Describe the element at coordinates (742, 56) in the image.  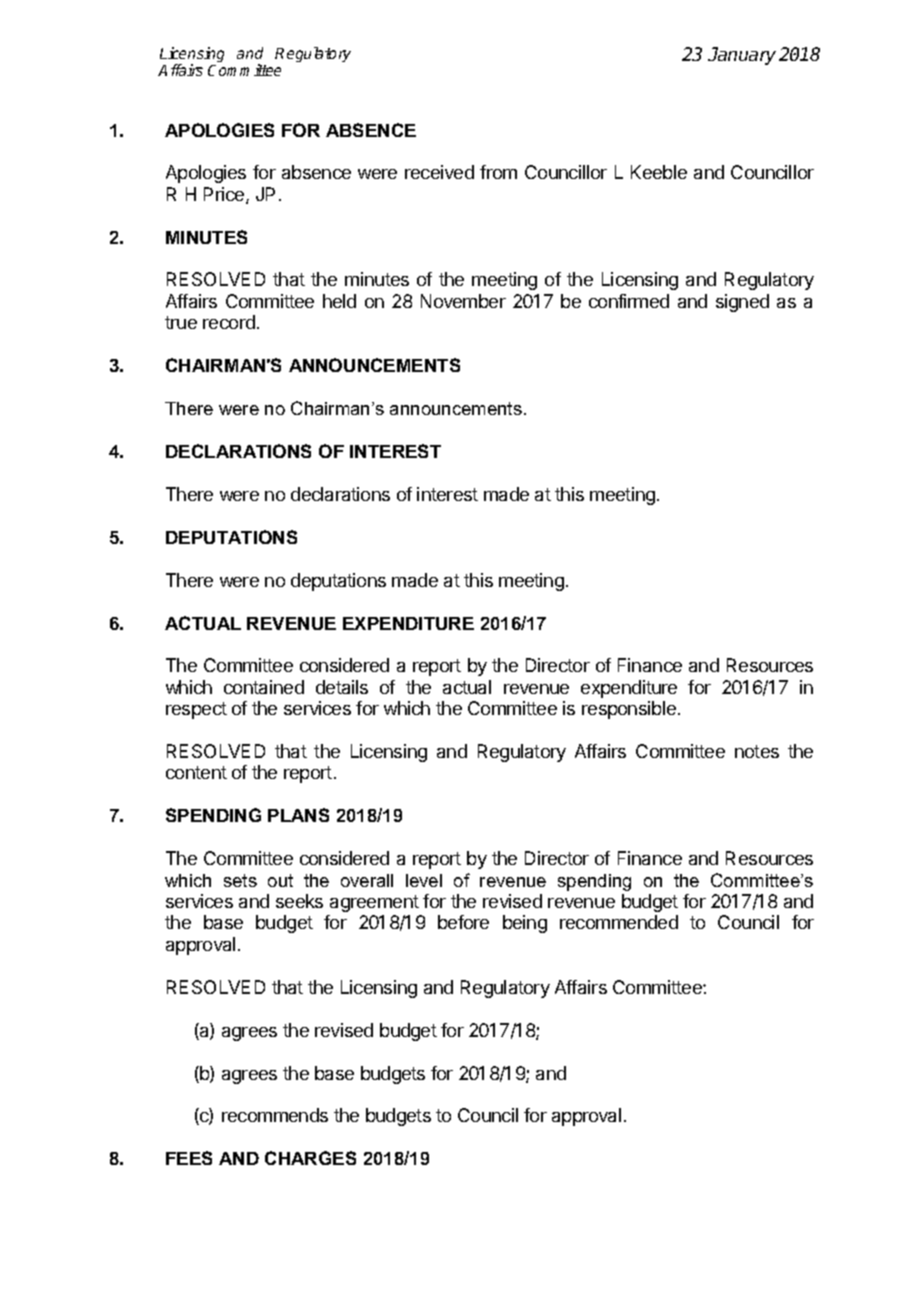
I see `January` at that location.
